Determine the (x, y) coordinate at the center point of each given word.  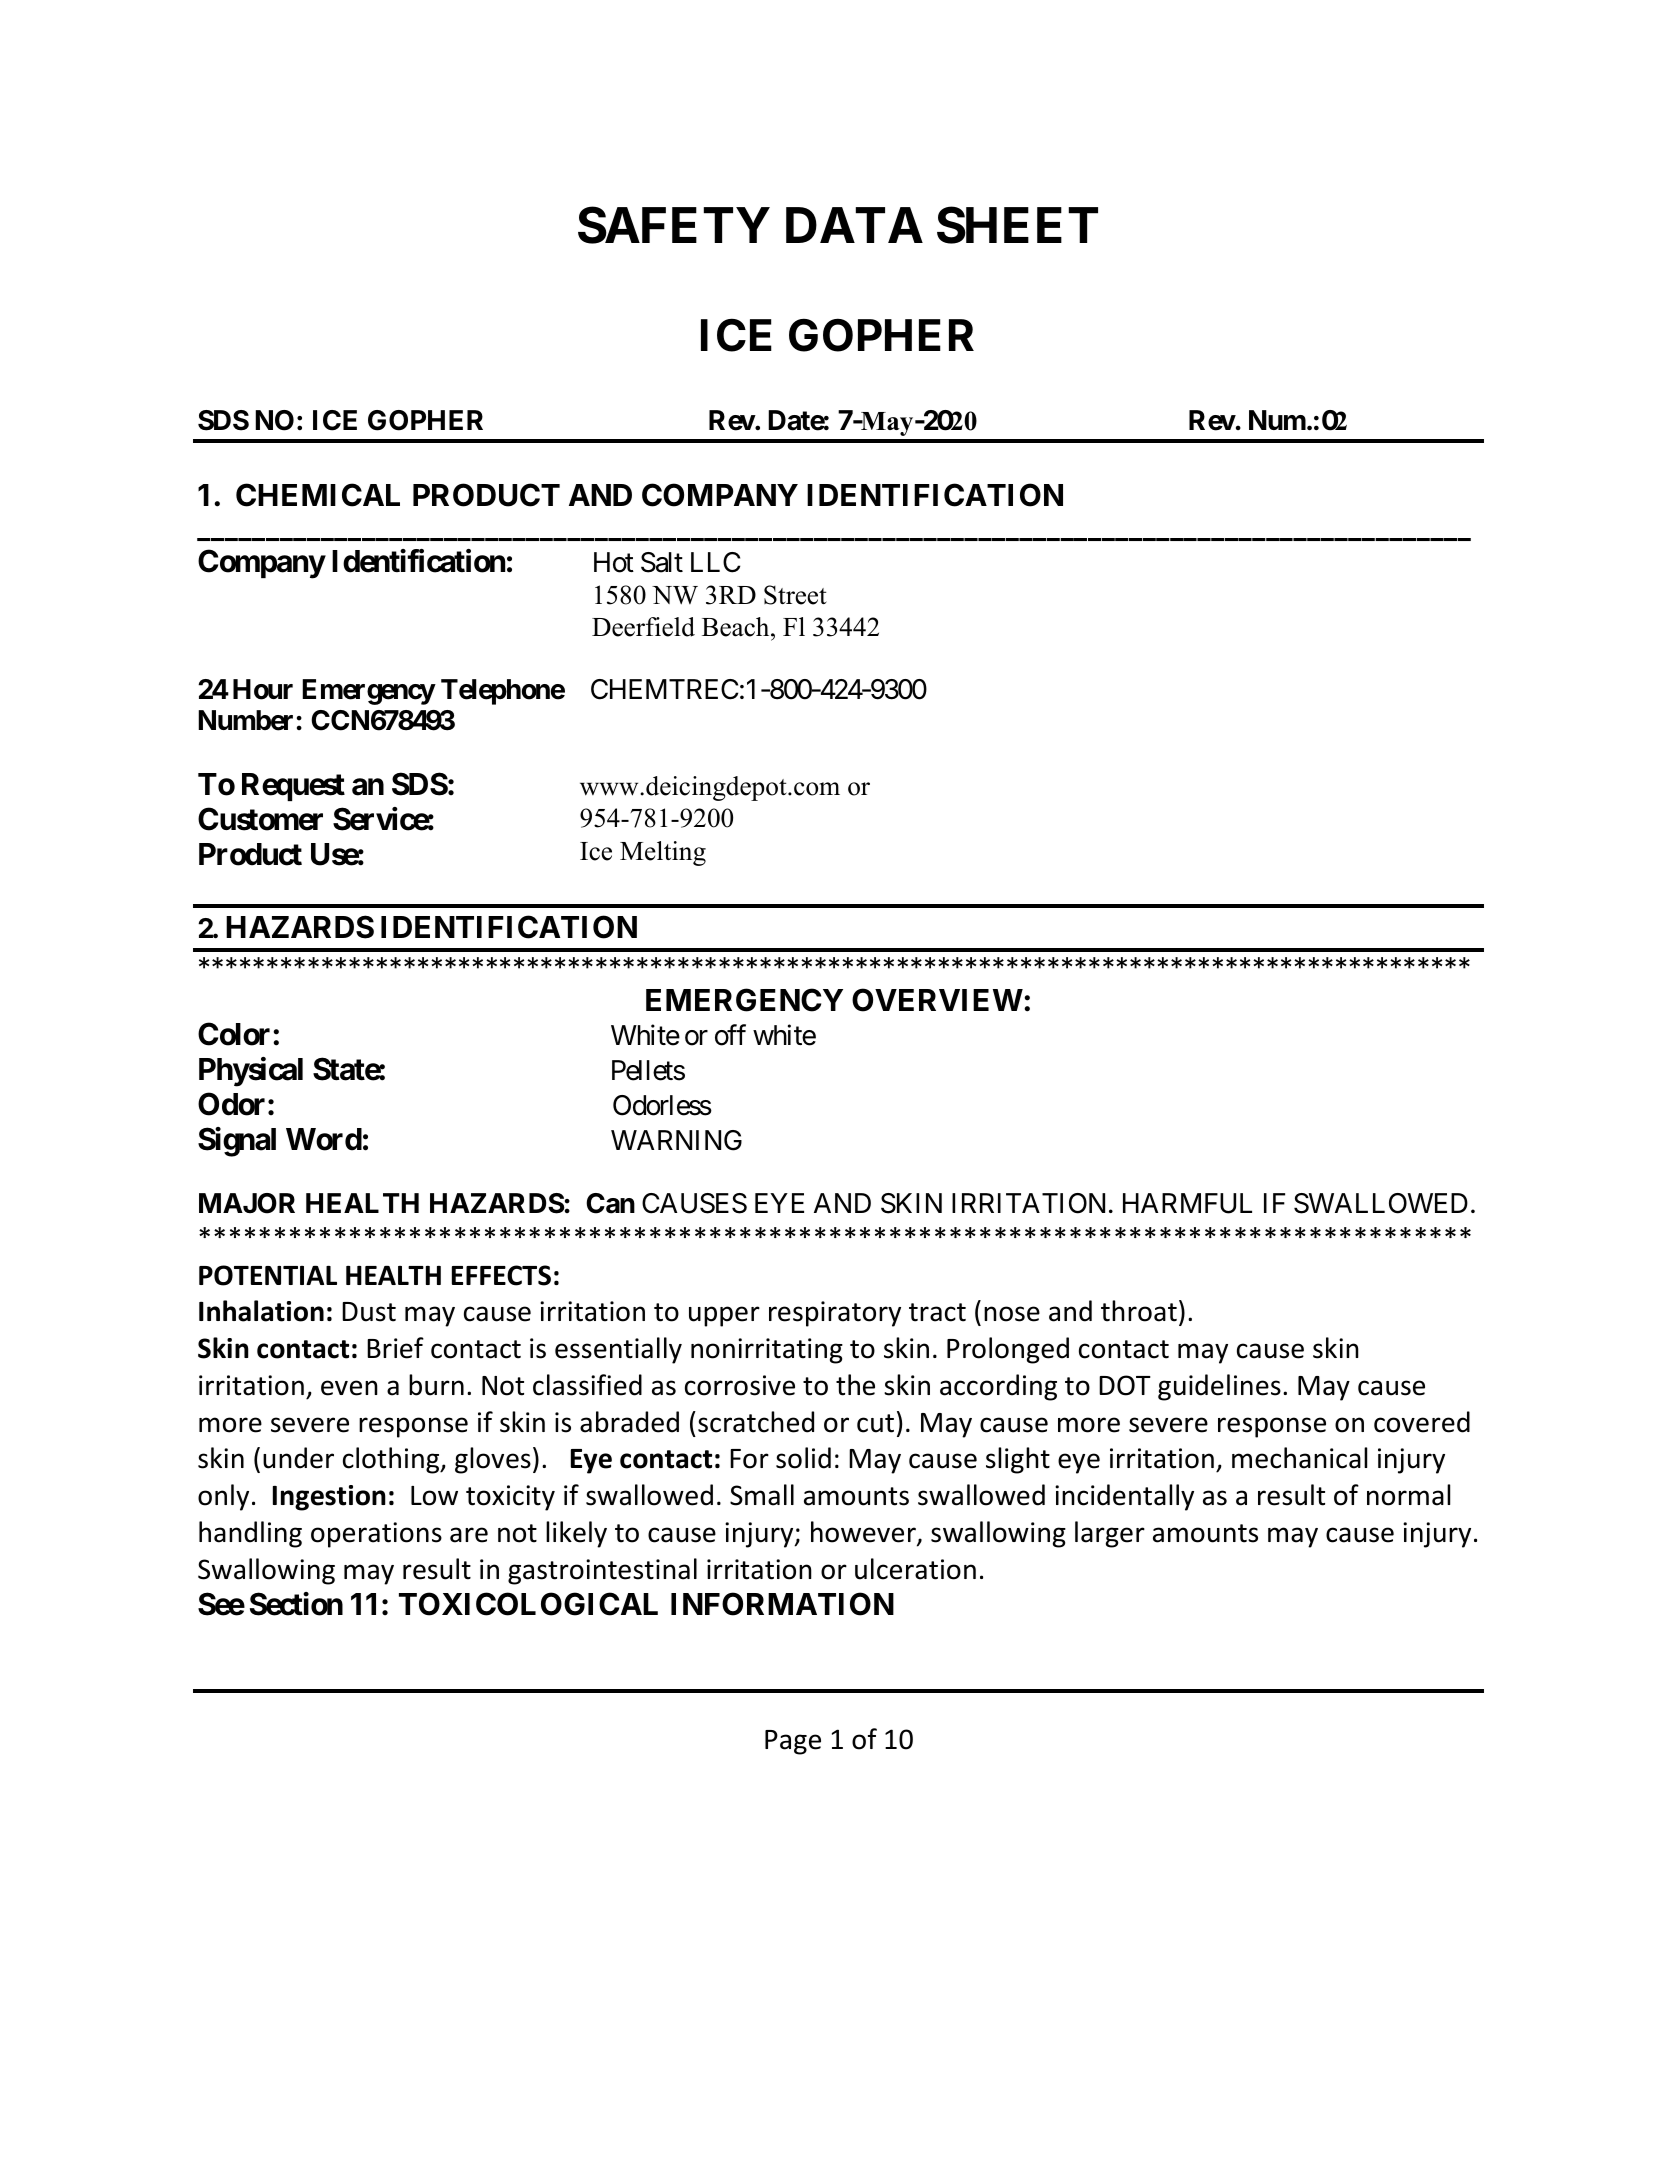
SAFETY (674, 225)
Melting (663, 853)
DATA (854, 225)
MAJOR (247, 1203)
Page (793, 1742)
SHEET (1017, 225)
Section (296, 1604)
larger (1110, 1534)
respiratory (835, 1314)
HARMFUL (1187, 1203)
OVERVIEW (937, 1000)
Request (293, 787)
